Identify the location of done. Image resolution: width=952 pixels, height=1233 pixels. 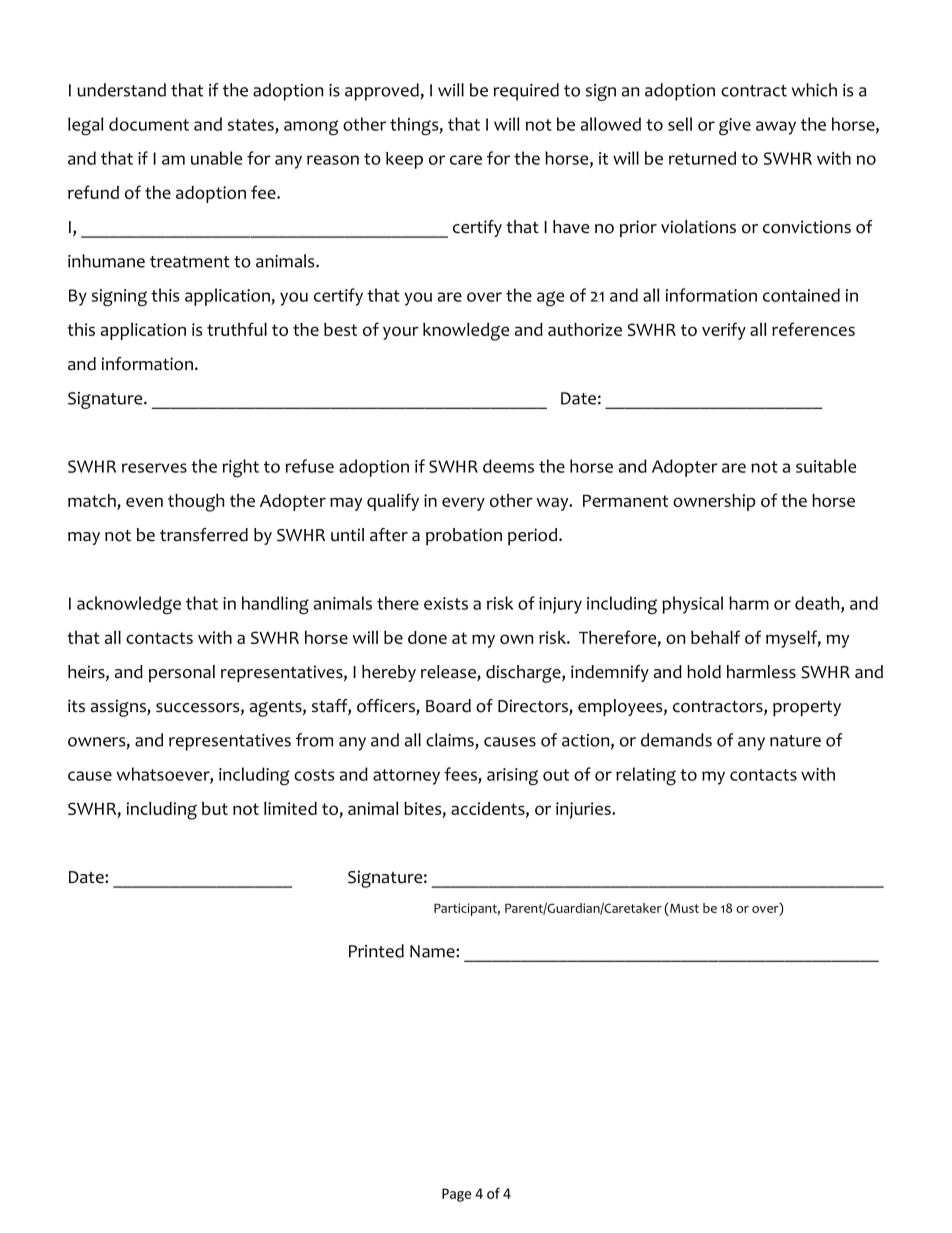
(427, 637).
